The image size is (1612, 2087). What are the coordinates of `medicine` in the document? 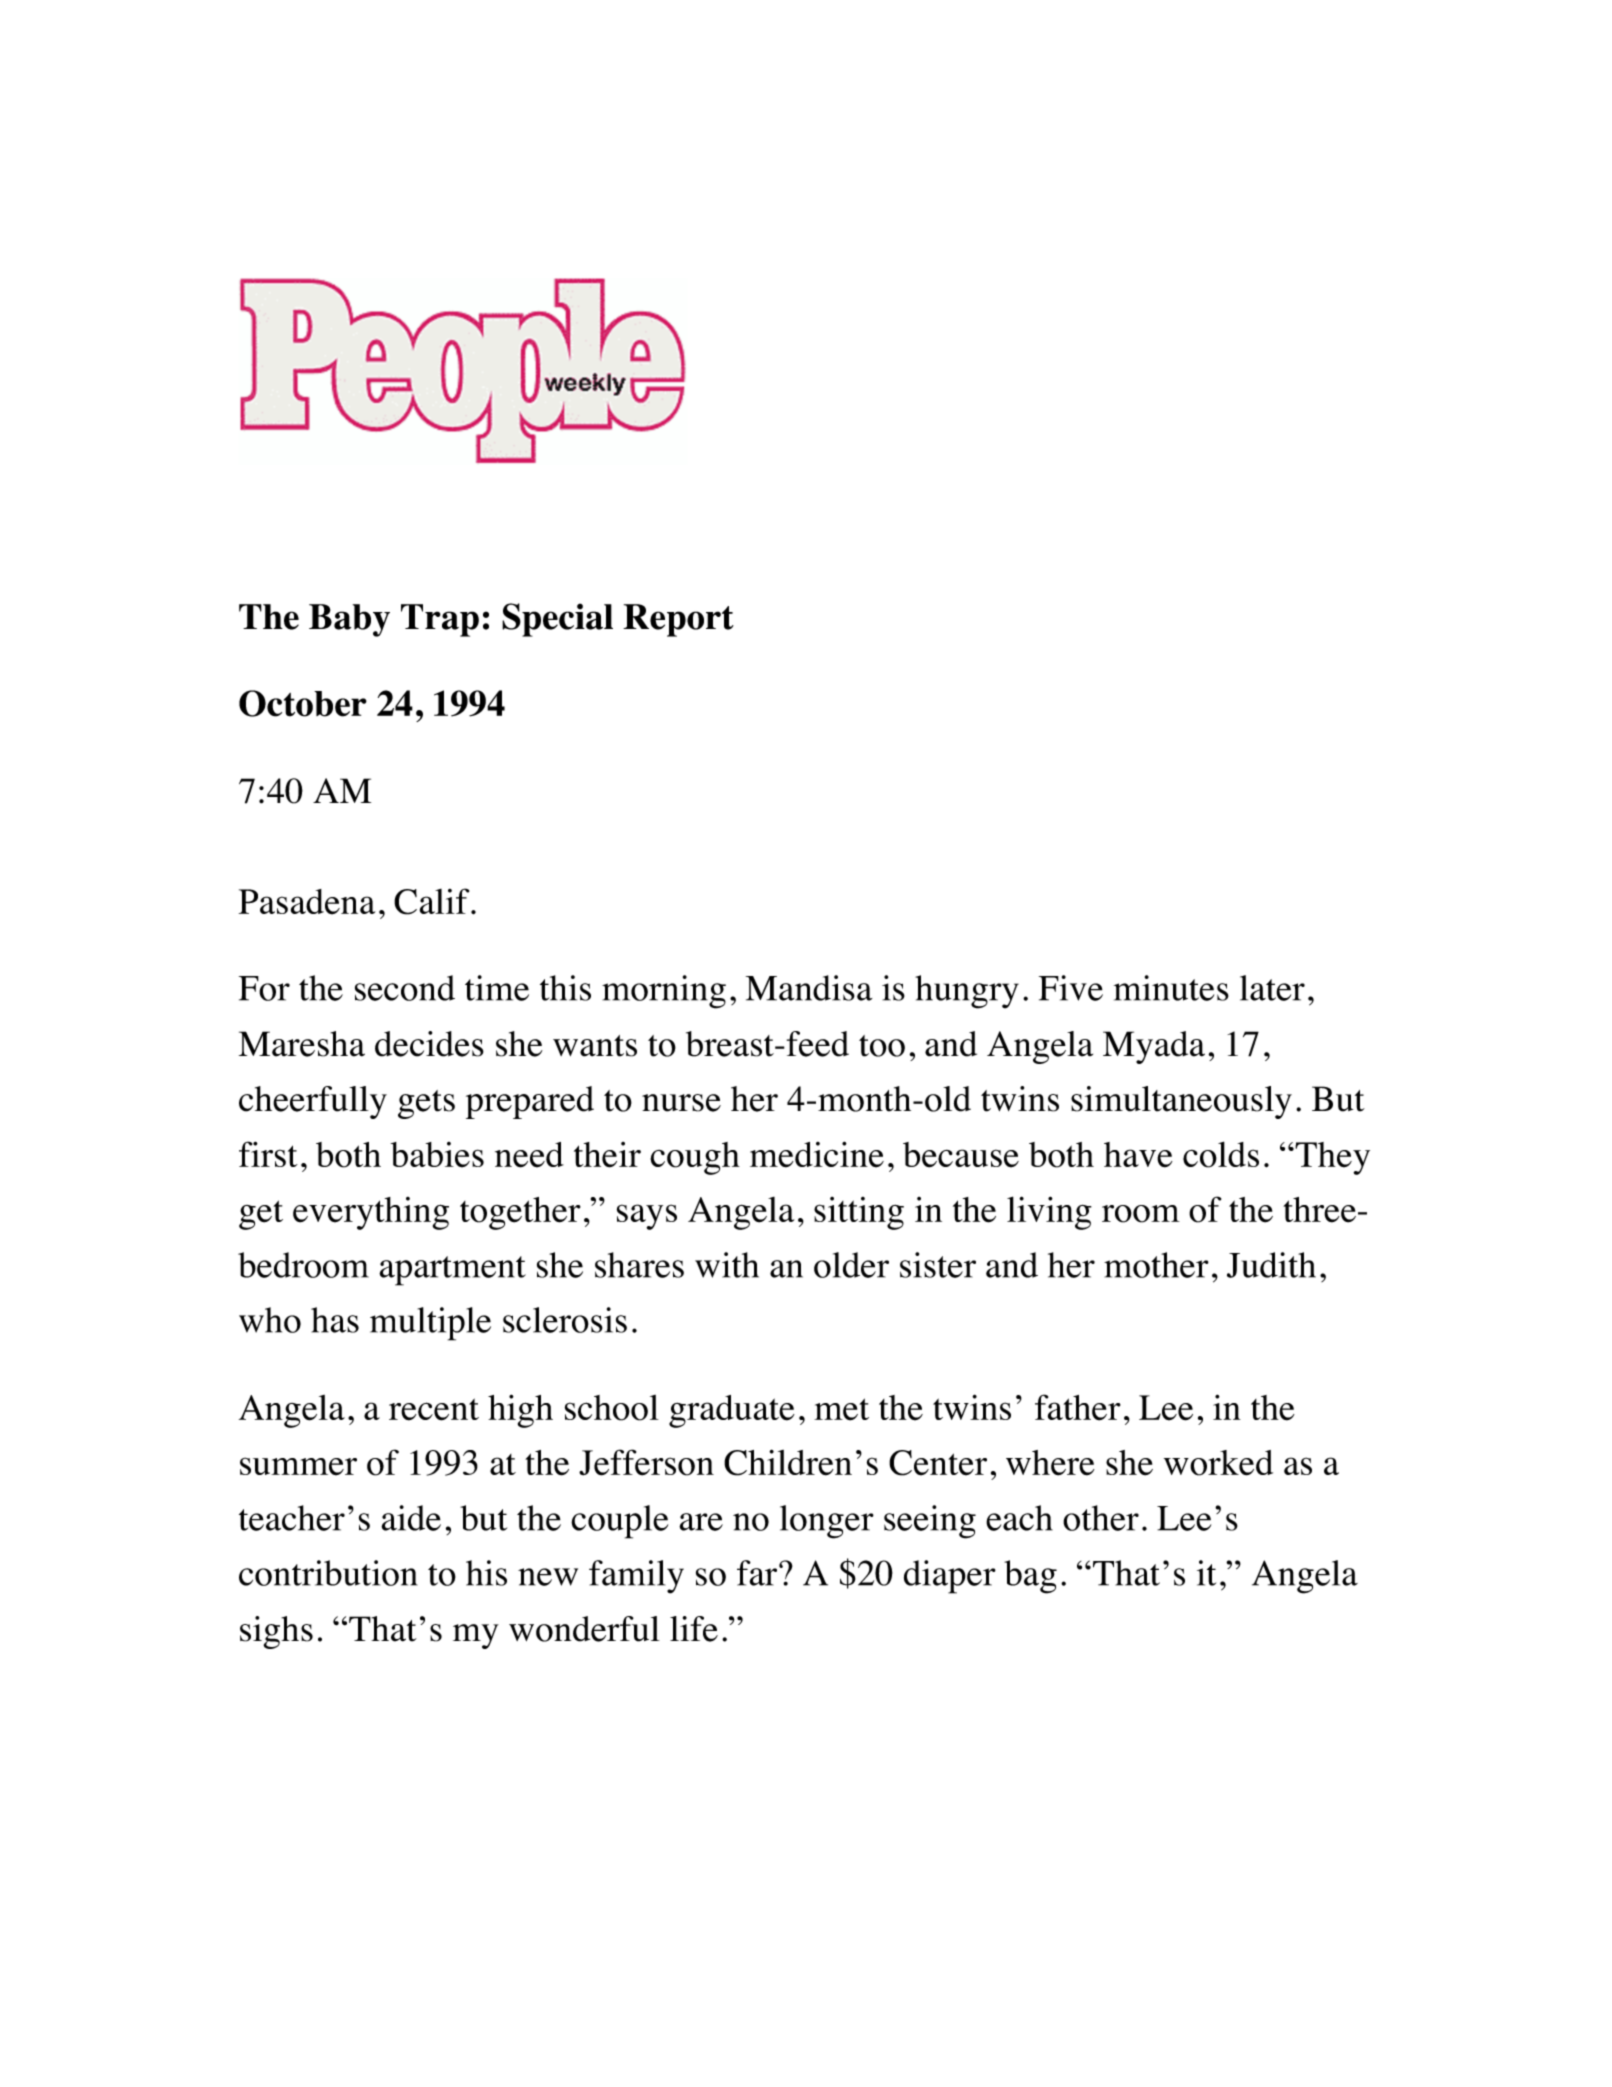 It's located at (817, 1154).
